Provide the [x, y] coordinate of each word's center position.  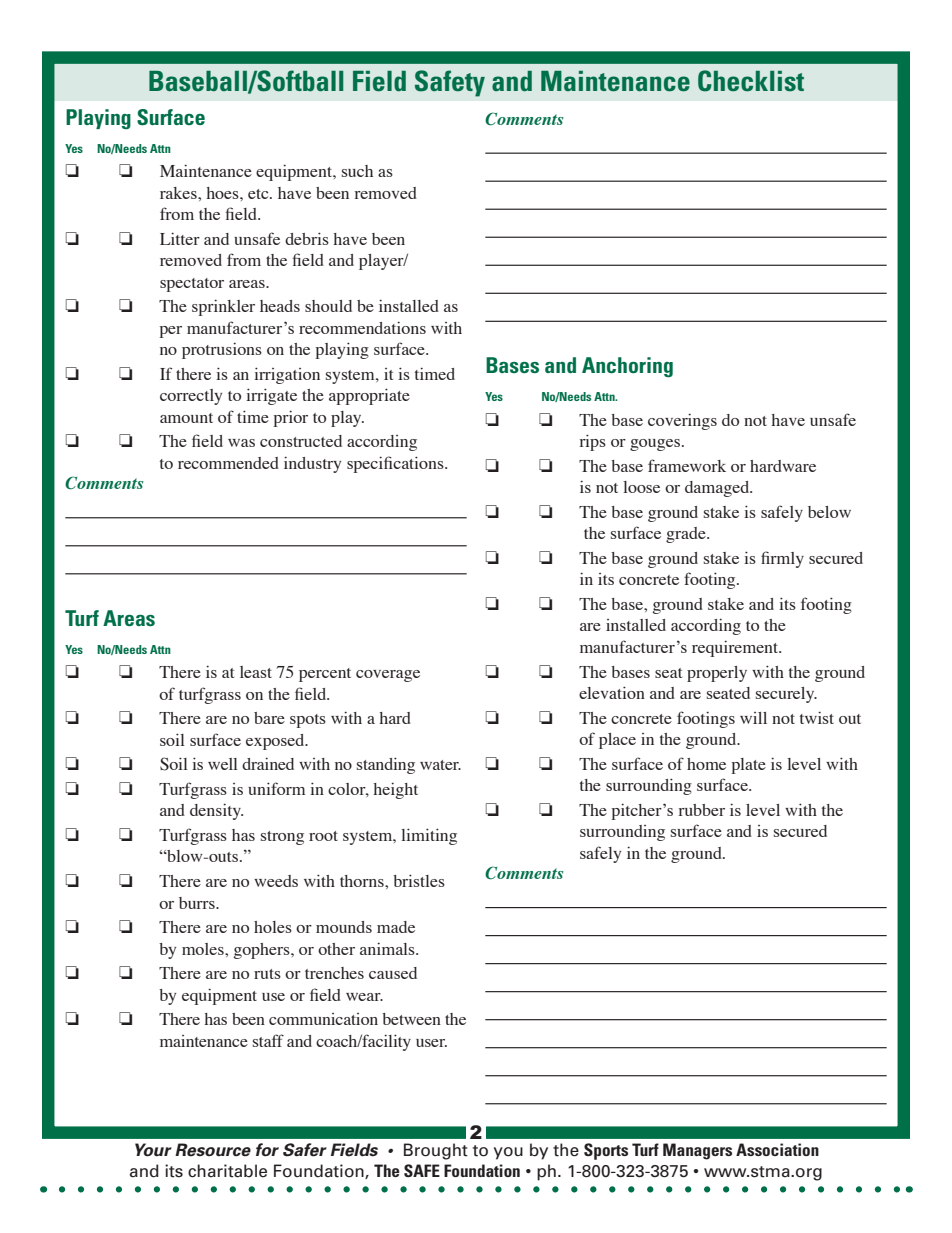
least [256, 672]
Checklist [751, 81]
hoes [223, 193]
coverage [388, 676]
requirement [736, 648]
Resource [213, 1150]
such [357, 171]
